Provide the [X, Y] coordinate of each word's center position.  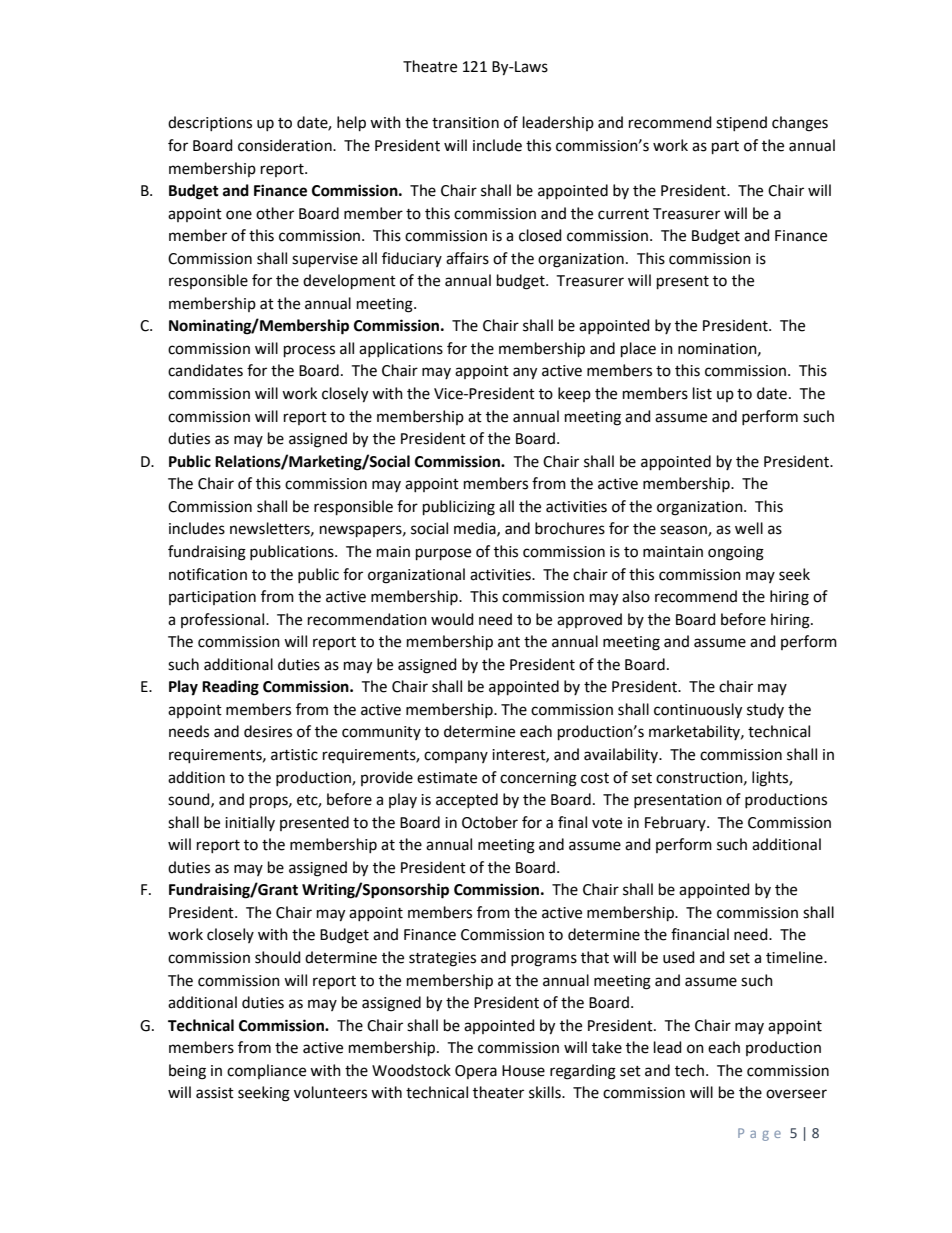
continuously [698, 711]
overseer [796, 1094]
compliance [266, 1071]
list [702, 393]
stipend [741, 123]
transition [465, 123]
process [309, 351]
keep [574, 394]
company [456, 757]
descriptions [210, 123]
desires [268, 731]
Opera [476, 1072]
